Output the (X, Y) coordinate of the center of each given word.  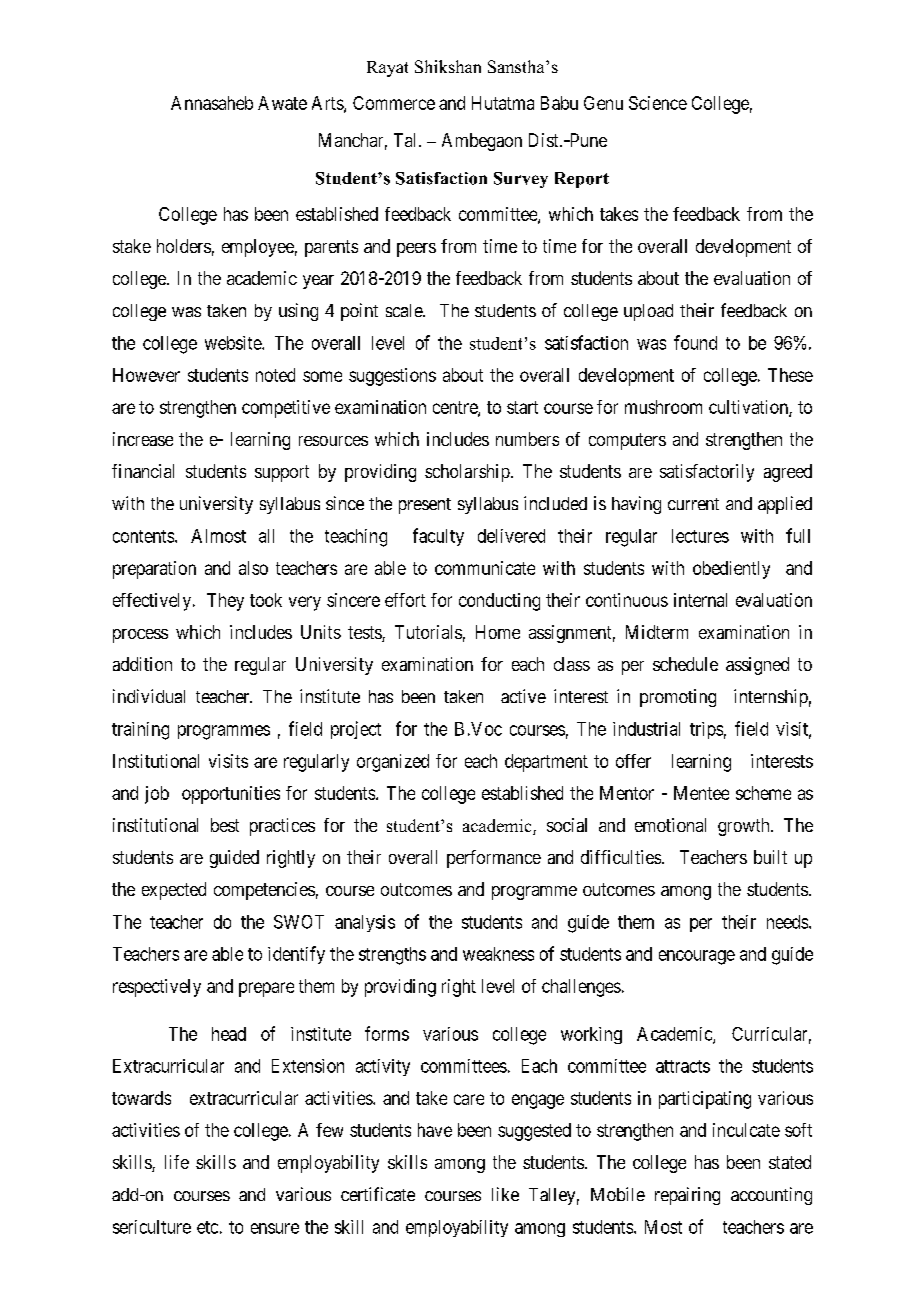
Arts (328, 104)
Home (498, 632)
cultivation (749, 408)
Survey (521, 180)
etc (207, 1227)
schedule (685, 664)
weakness (498, 954)
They (225, 602)
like (505, 1194)
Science (658, 103)
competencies (264, 891)
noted (275, 375)
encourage (697, 957)
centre (456, 408)
